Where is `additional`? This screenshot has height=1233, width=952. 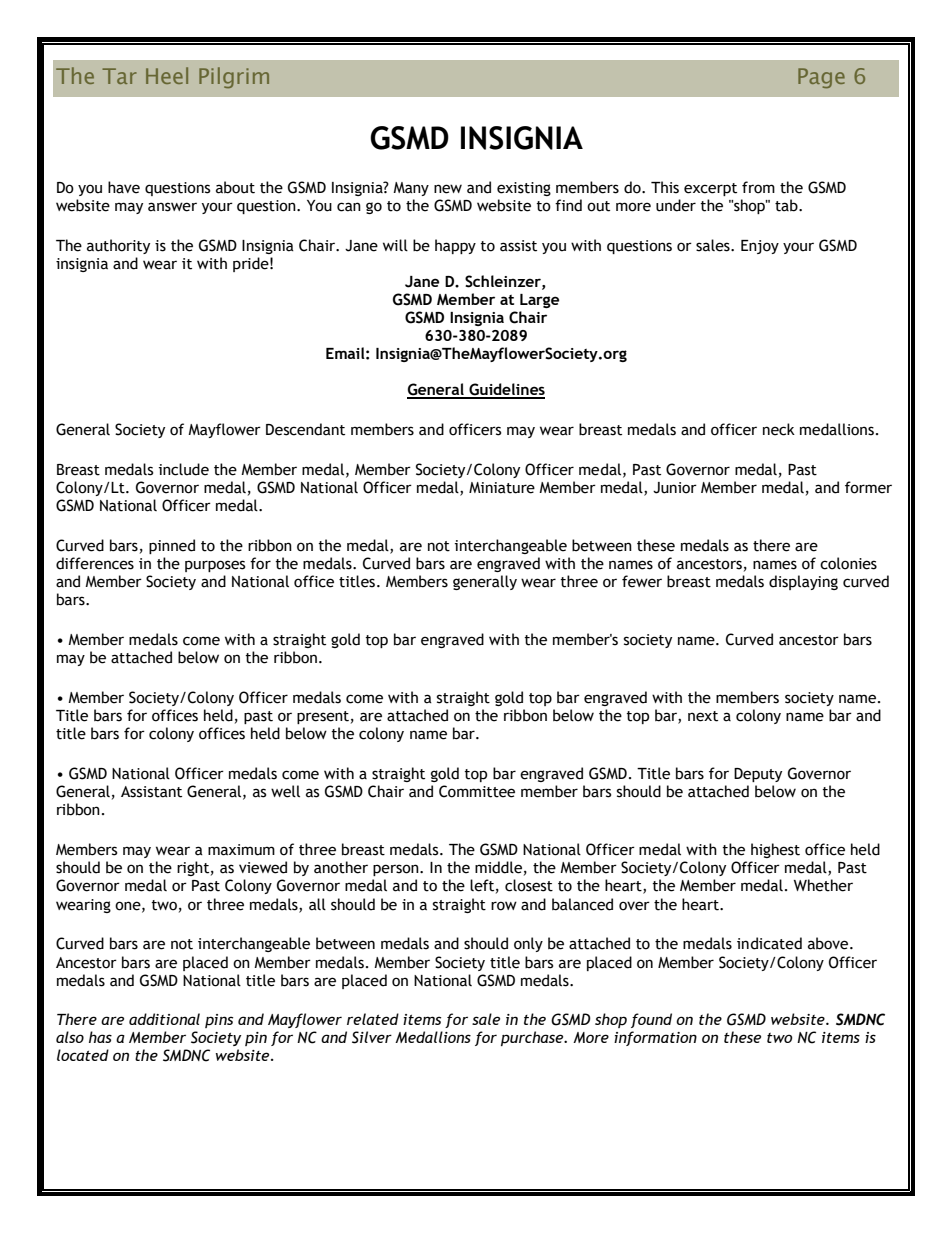 additional is located at coordinates (164, 1019).
